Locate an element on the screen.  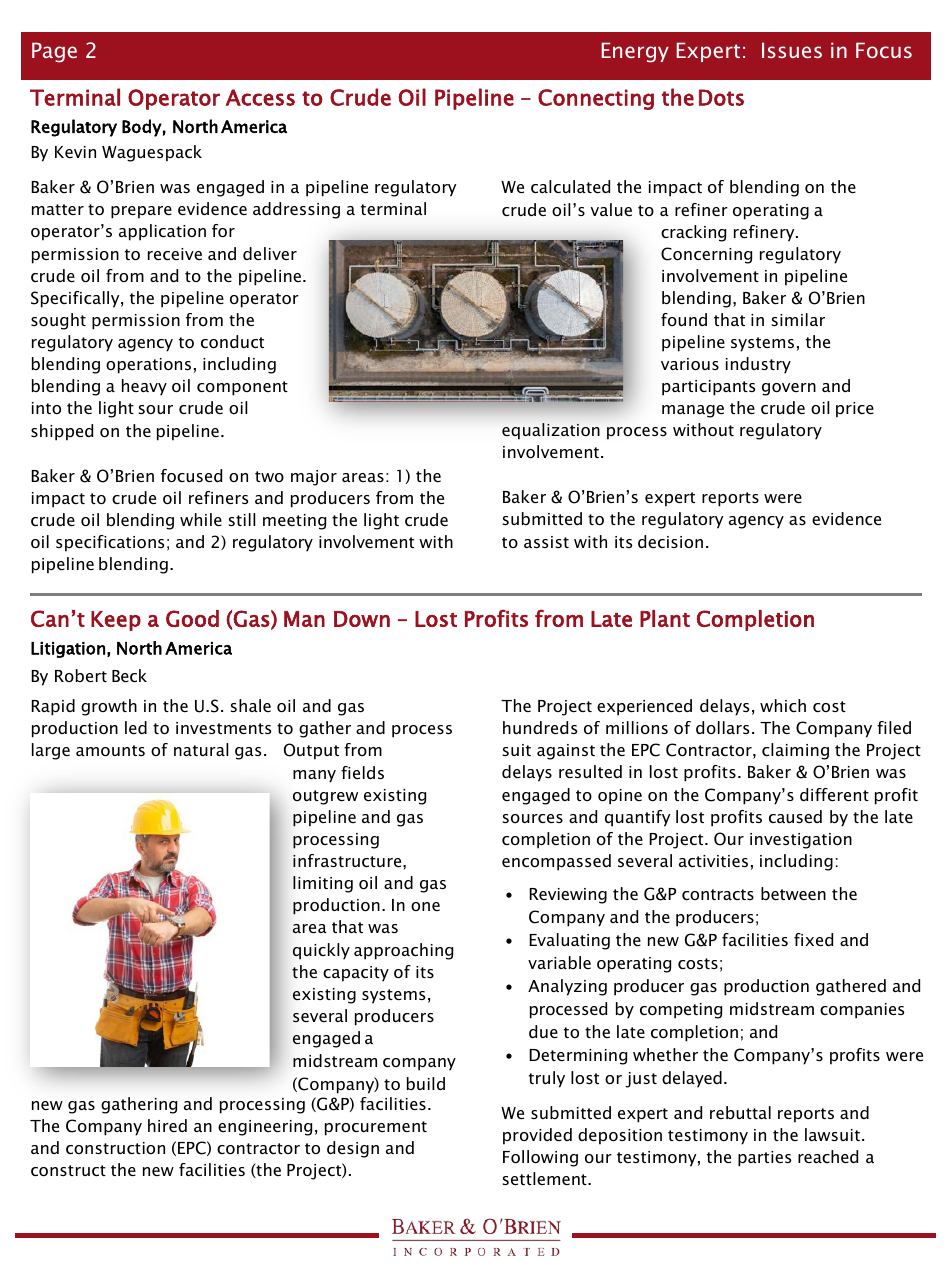
Connecting is located at coordinates (596, 99).
